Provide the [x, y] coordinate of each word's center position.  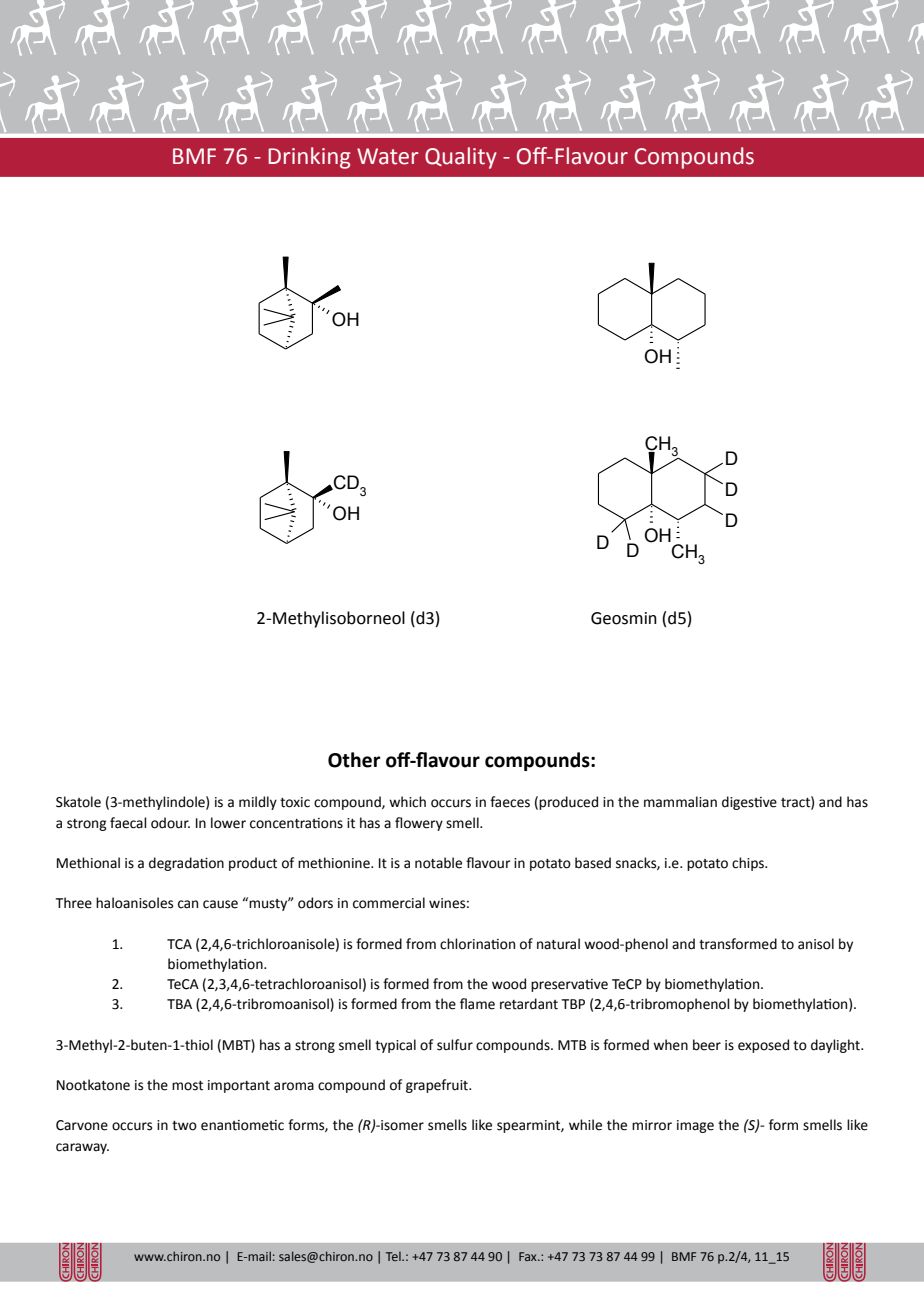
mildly [258, 803]
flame [477, 1004]
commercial [389, 903]
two [184, 1126]
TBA [179, 1004]
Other [354, 760]
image [695, 1126]
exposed [763, 1046]
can [188, 904]
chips [749, 864]
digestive [749, 803]
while [585, 1125]
